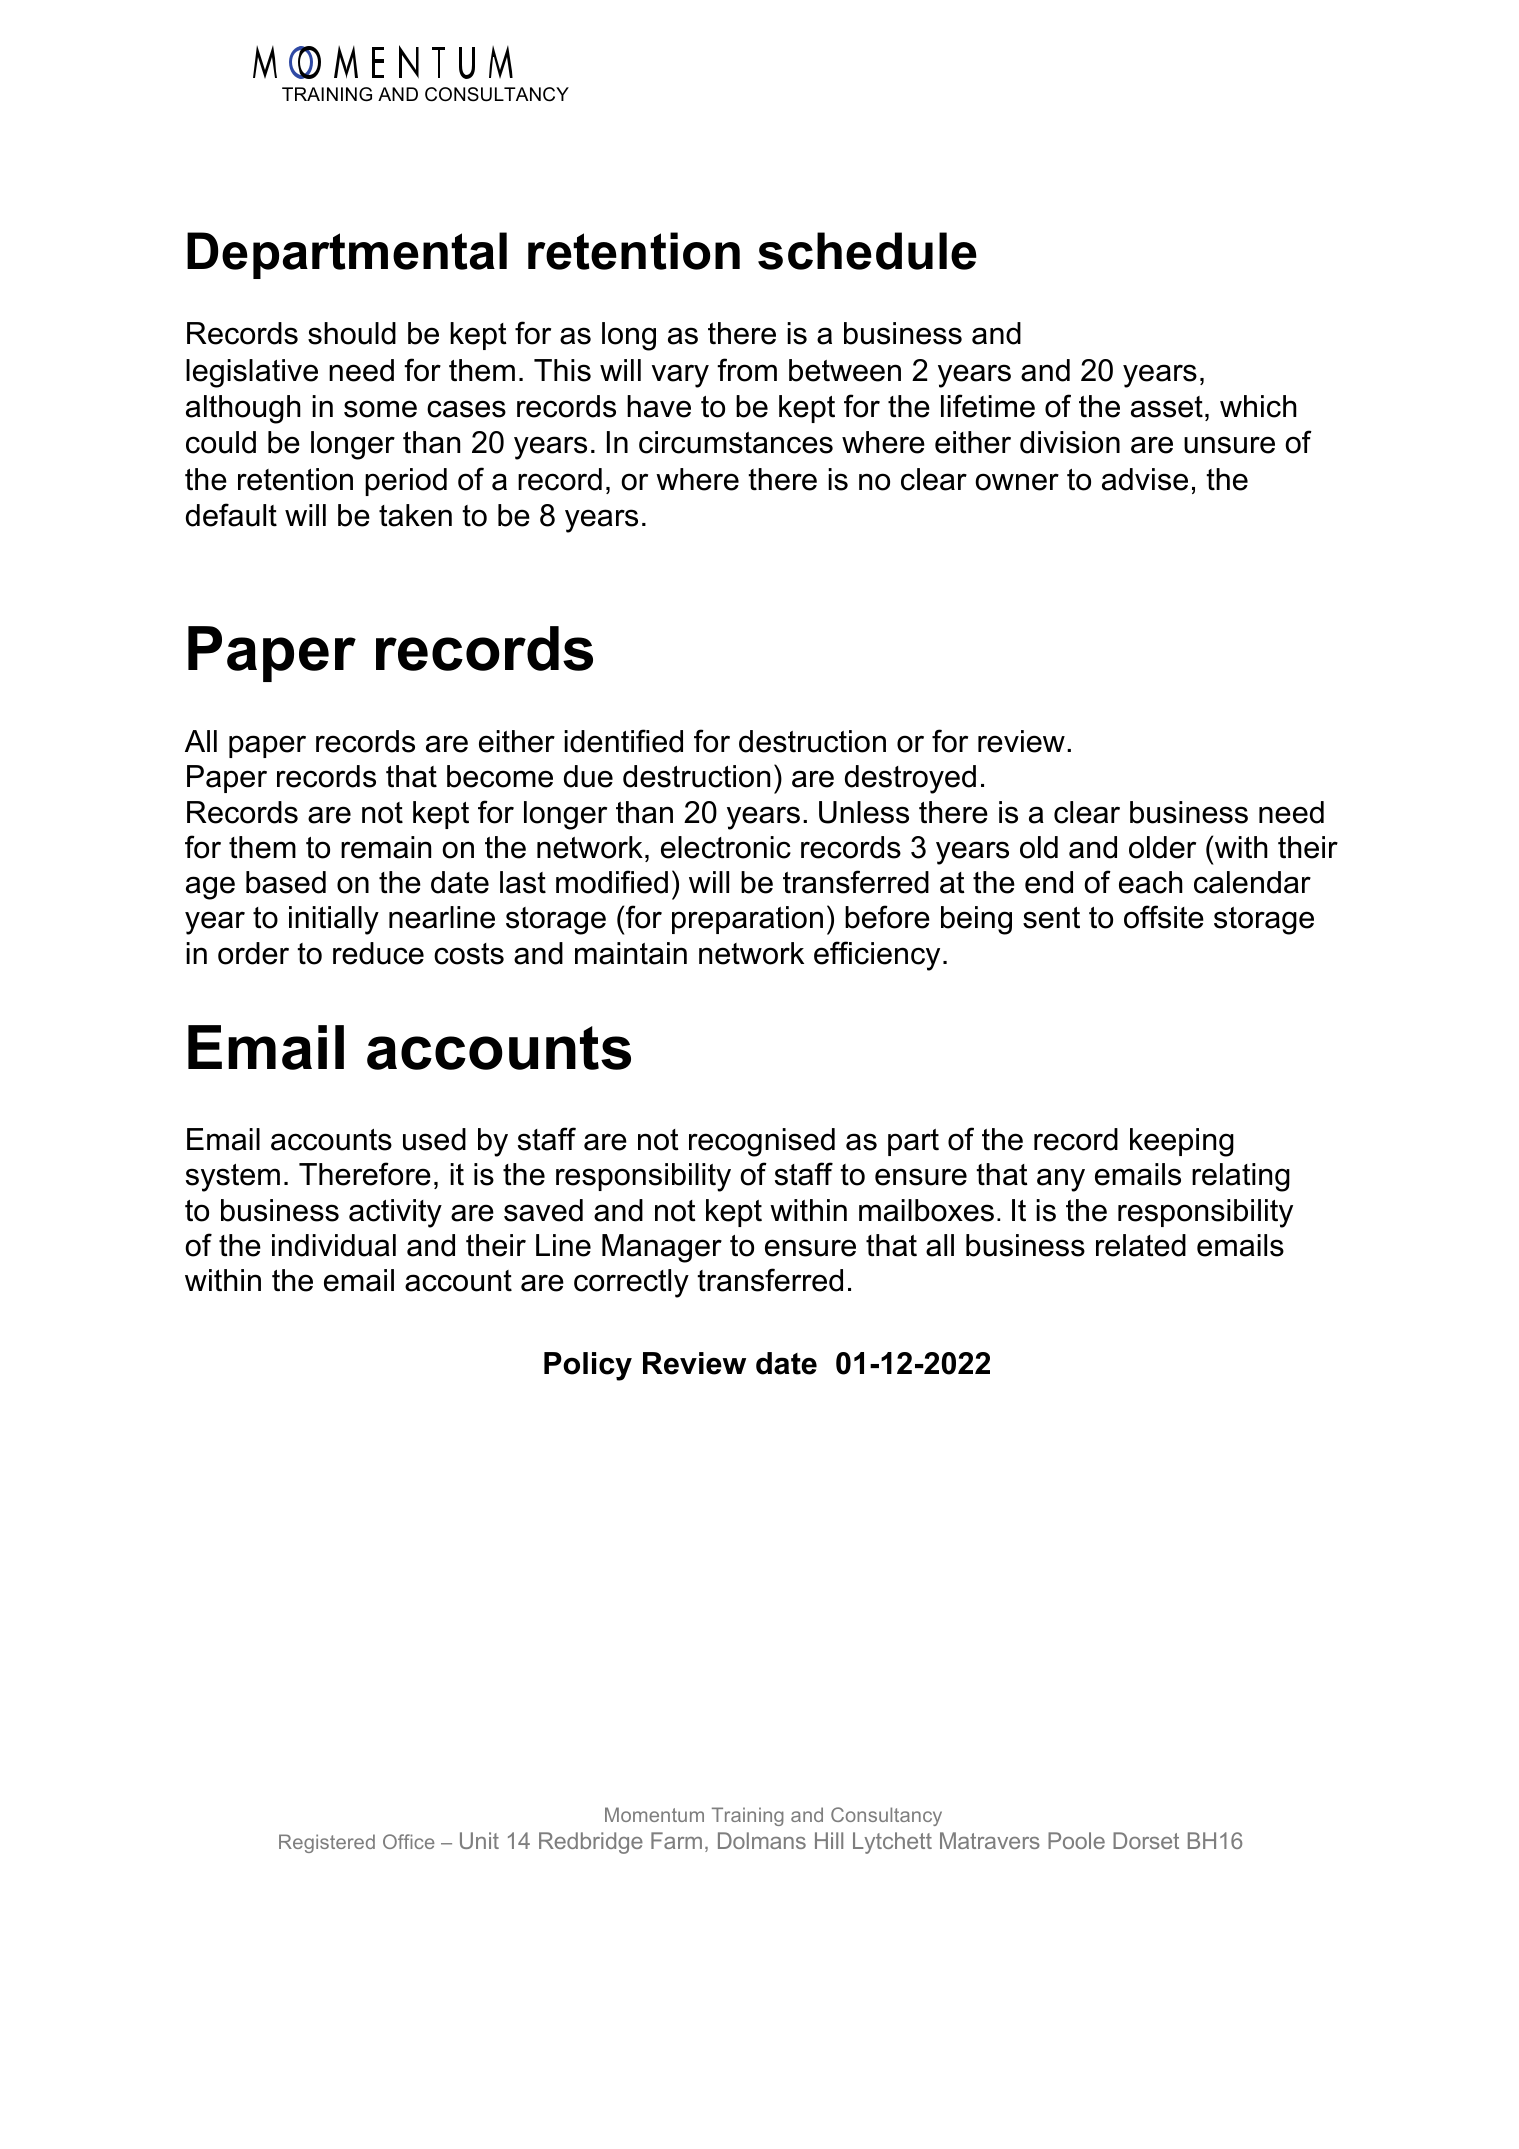 The width and height of the screenshot is (1519, 2149). What do you see at coordinates (1141, 1245) in the screenshot?
I see `related` at bounding box center [1141, 1245].
